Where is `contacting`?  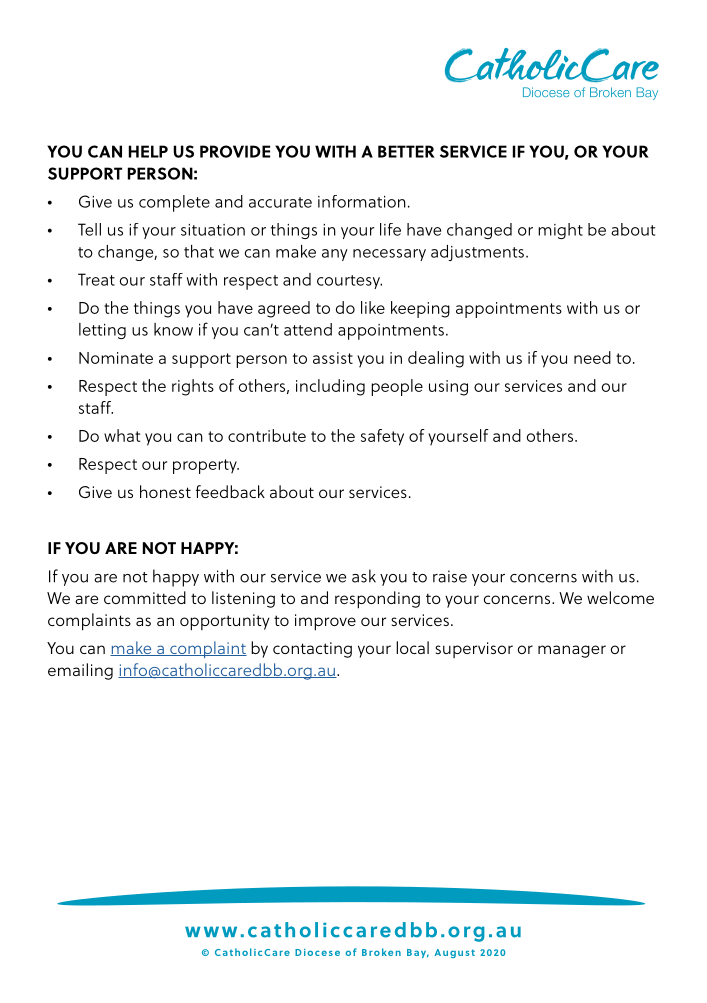 contacting is located at coordinates (312, 650).
